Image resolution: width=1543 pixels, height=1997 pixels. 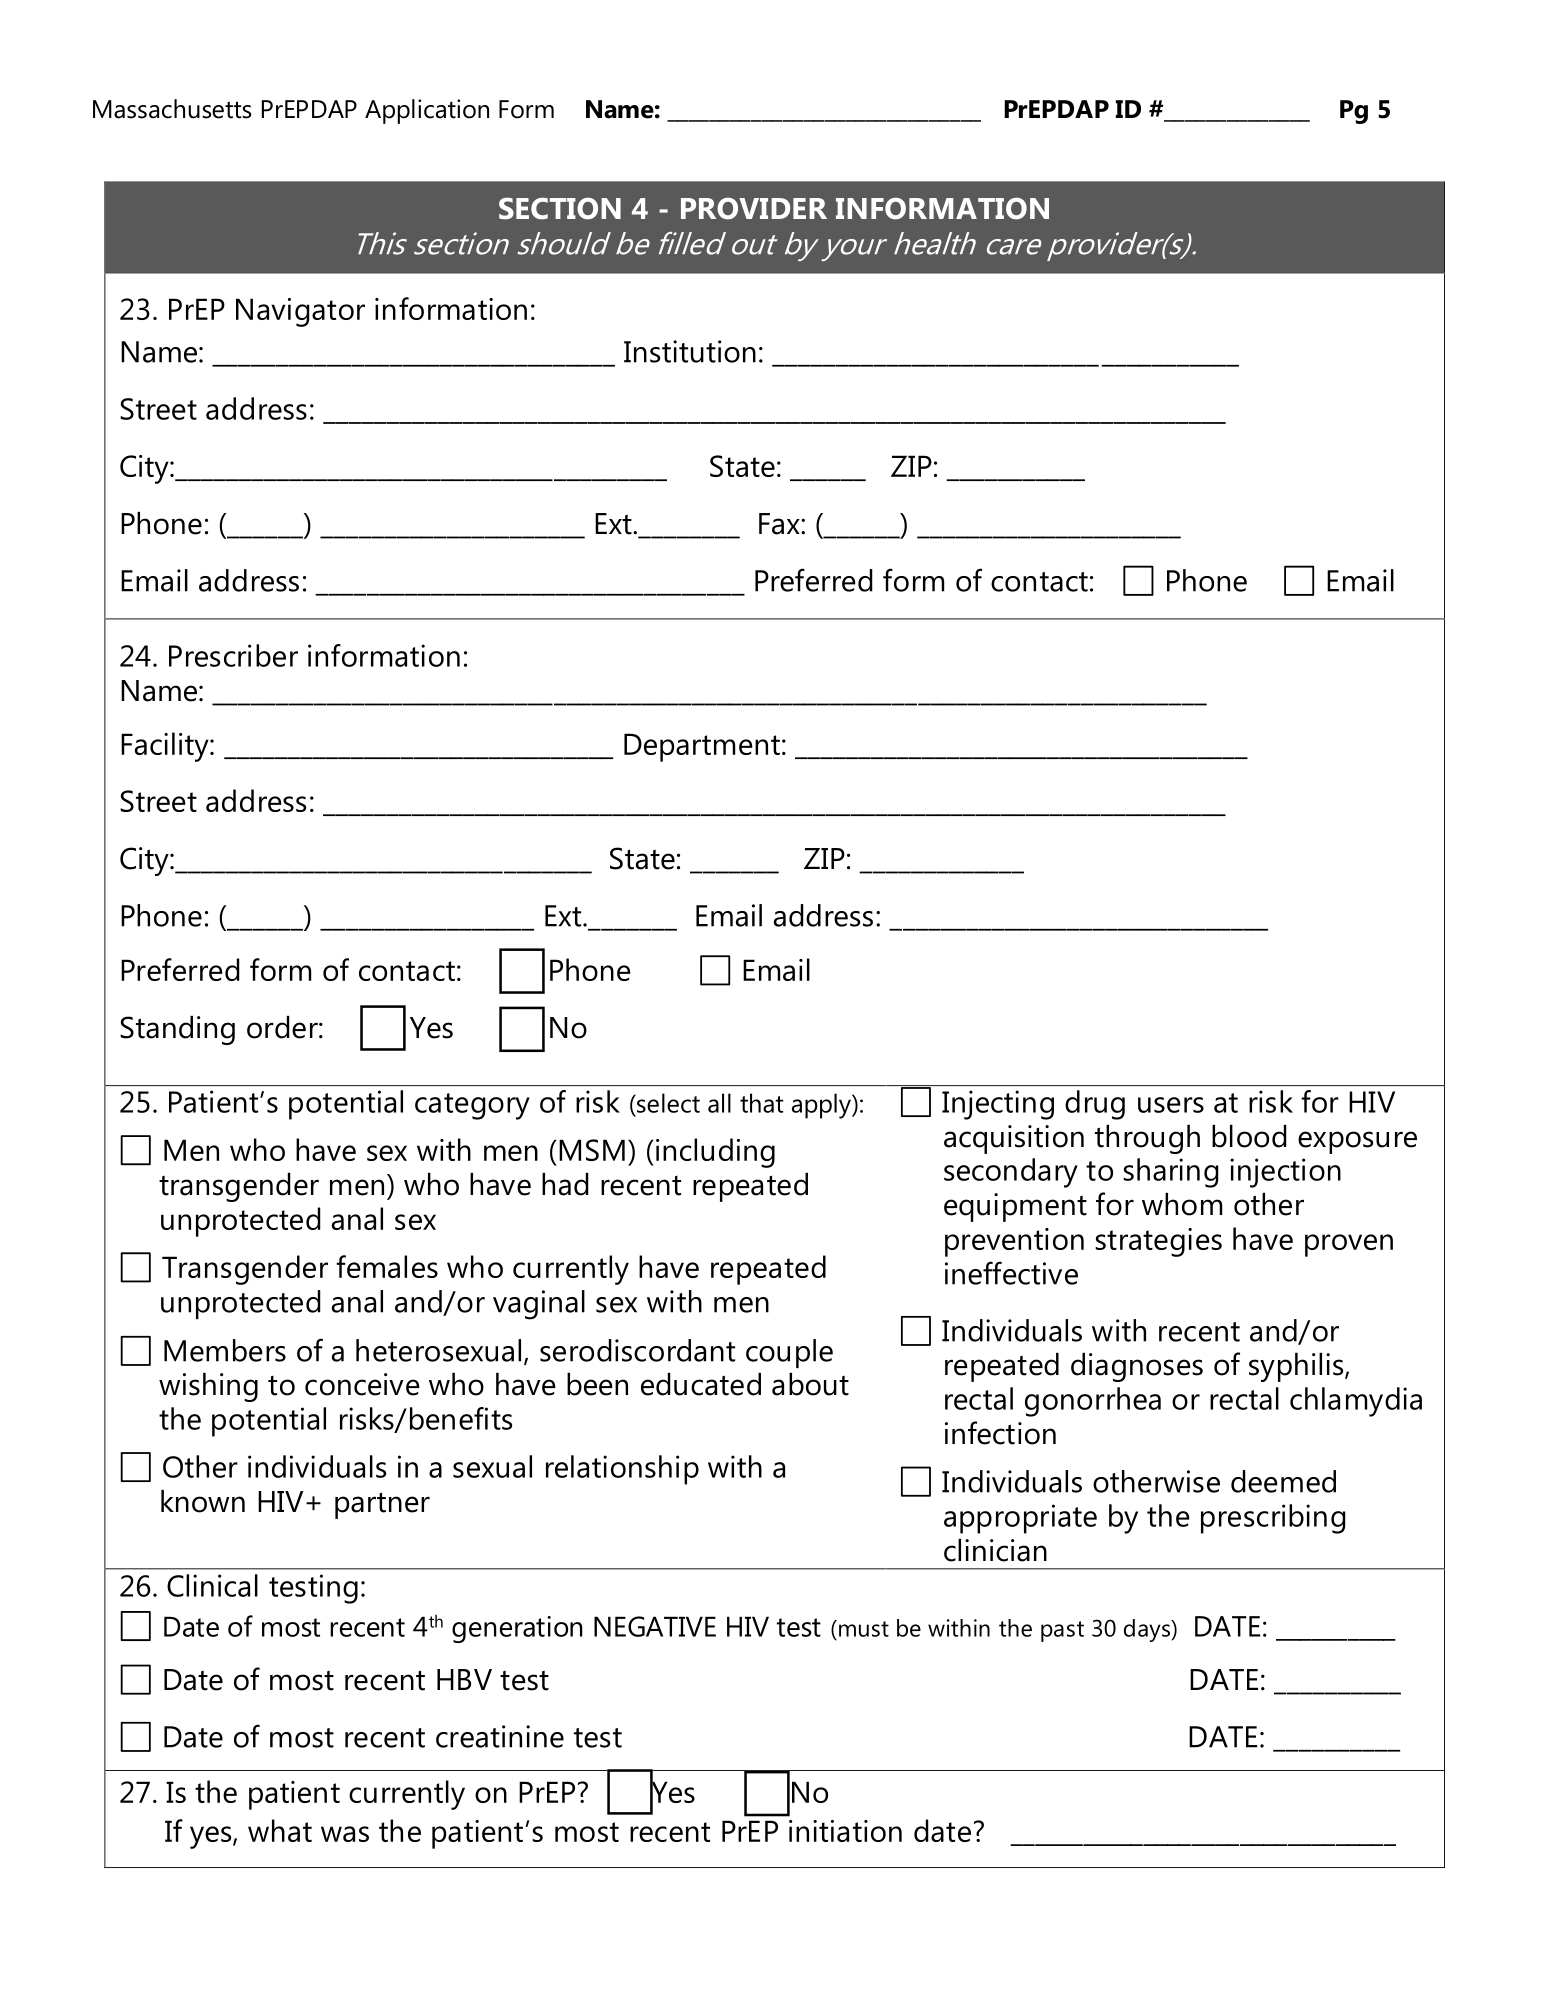 What do you see at coordinates (690, 351) in the document?
I see `Institution` at bounding box center [690, 351].
